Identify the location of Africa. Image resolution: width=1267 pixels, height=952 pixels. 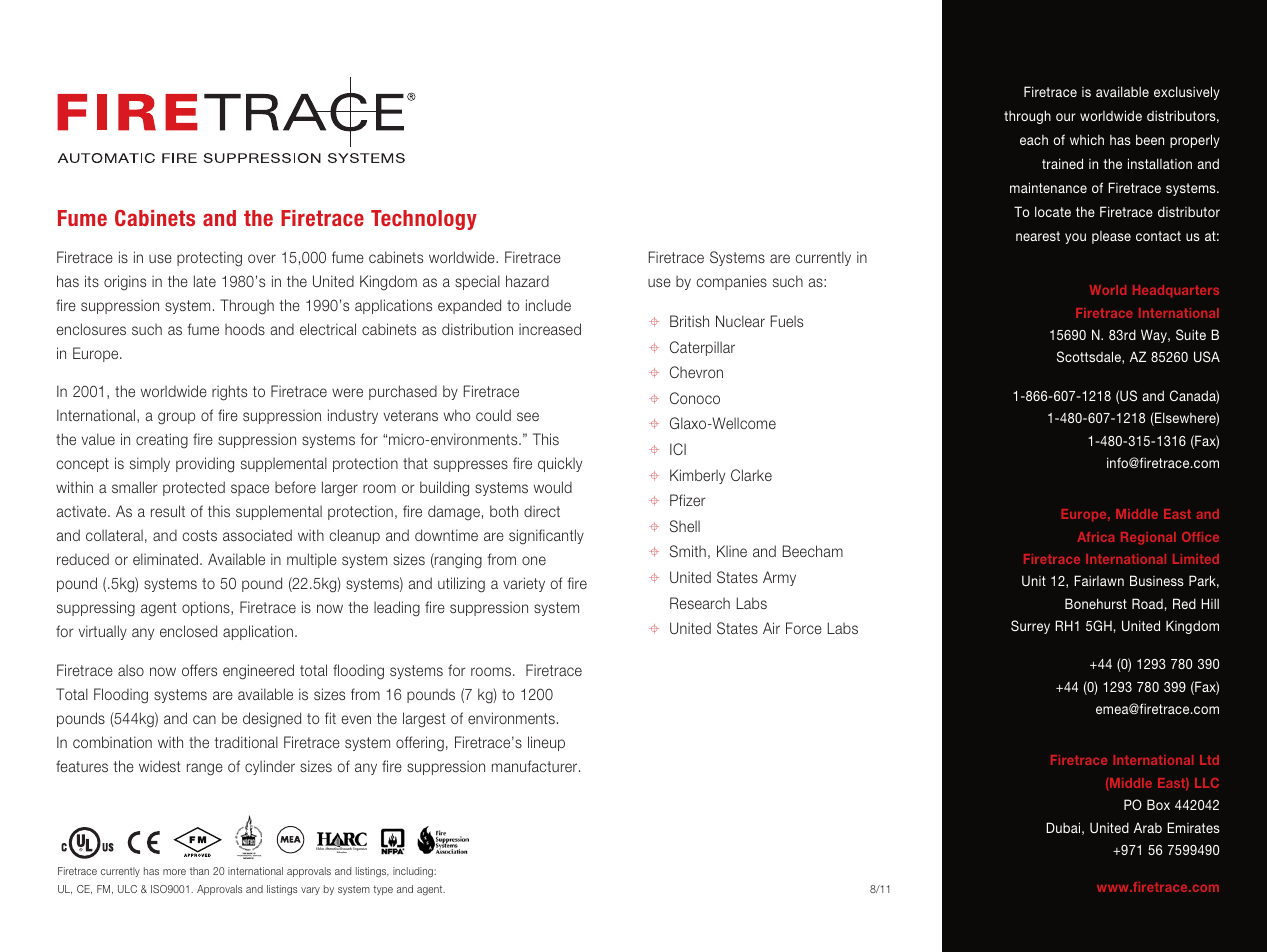
(1095, 537).
